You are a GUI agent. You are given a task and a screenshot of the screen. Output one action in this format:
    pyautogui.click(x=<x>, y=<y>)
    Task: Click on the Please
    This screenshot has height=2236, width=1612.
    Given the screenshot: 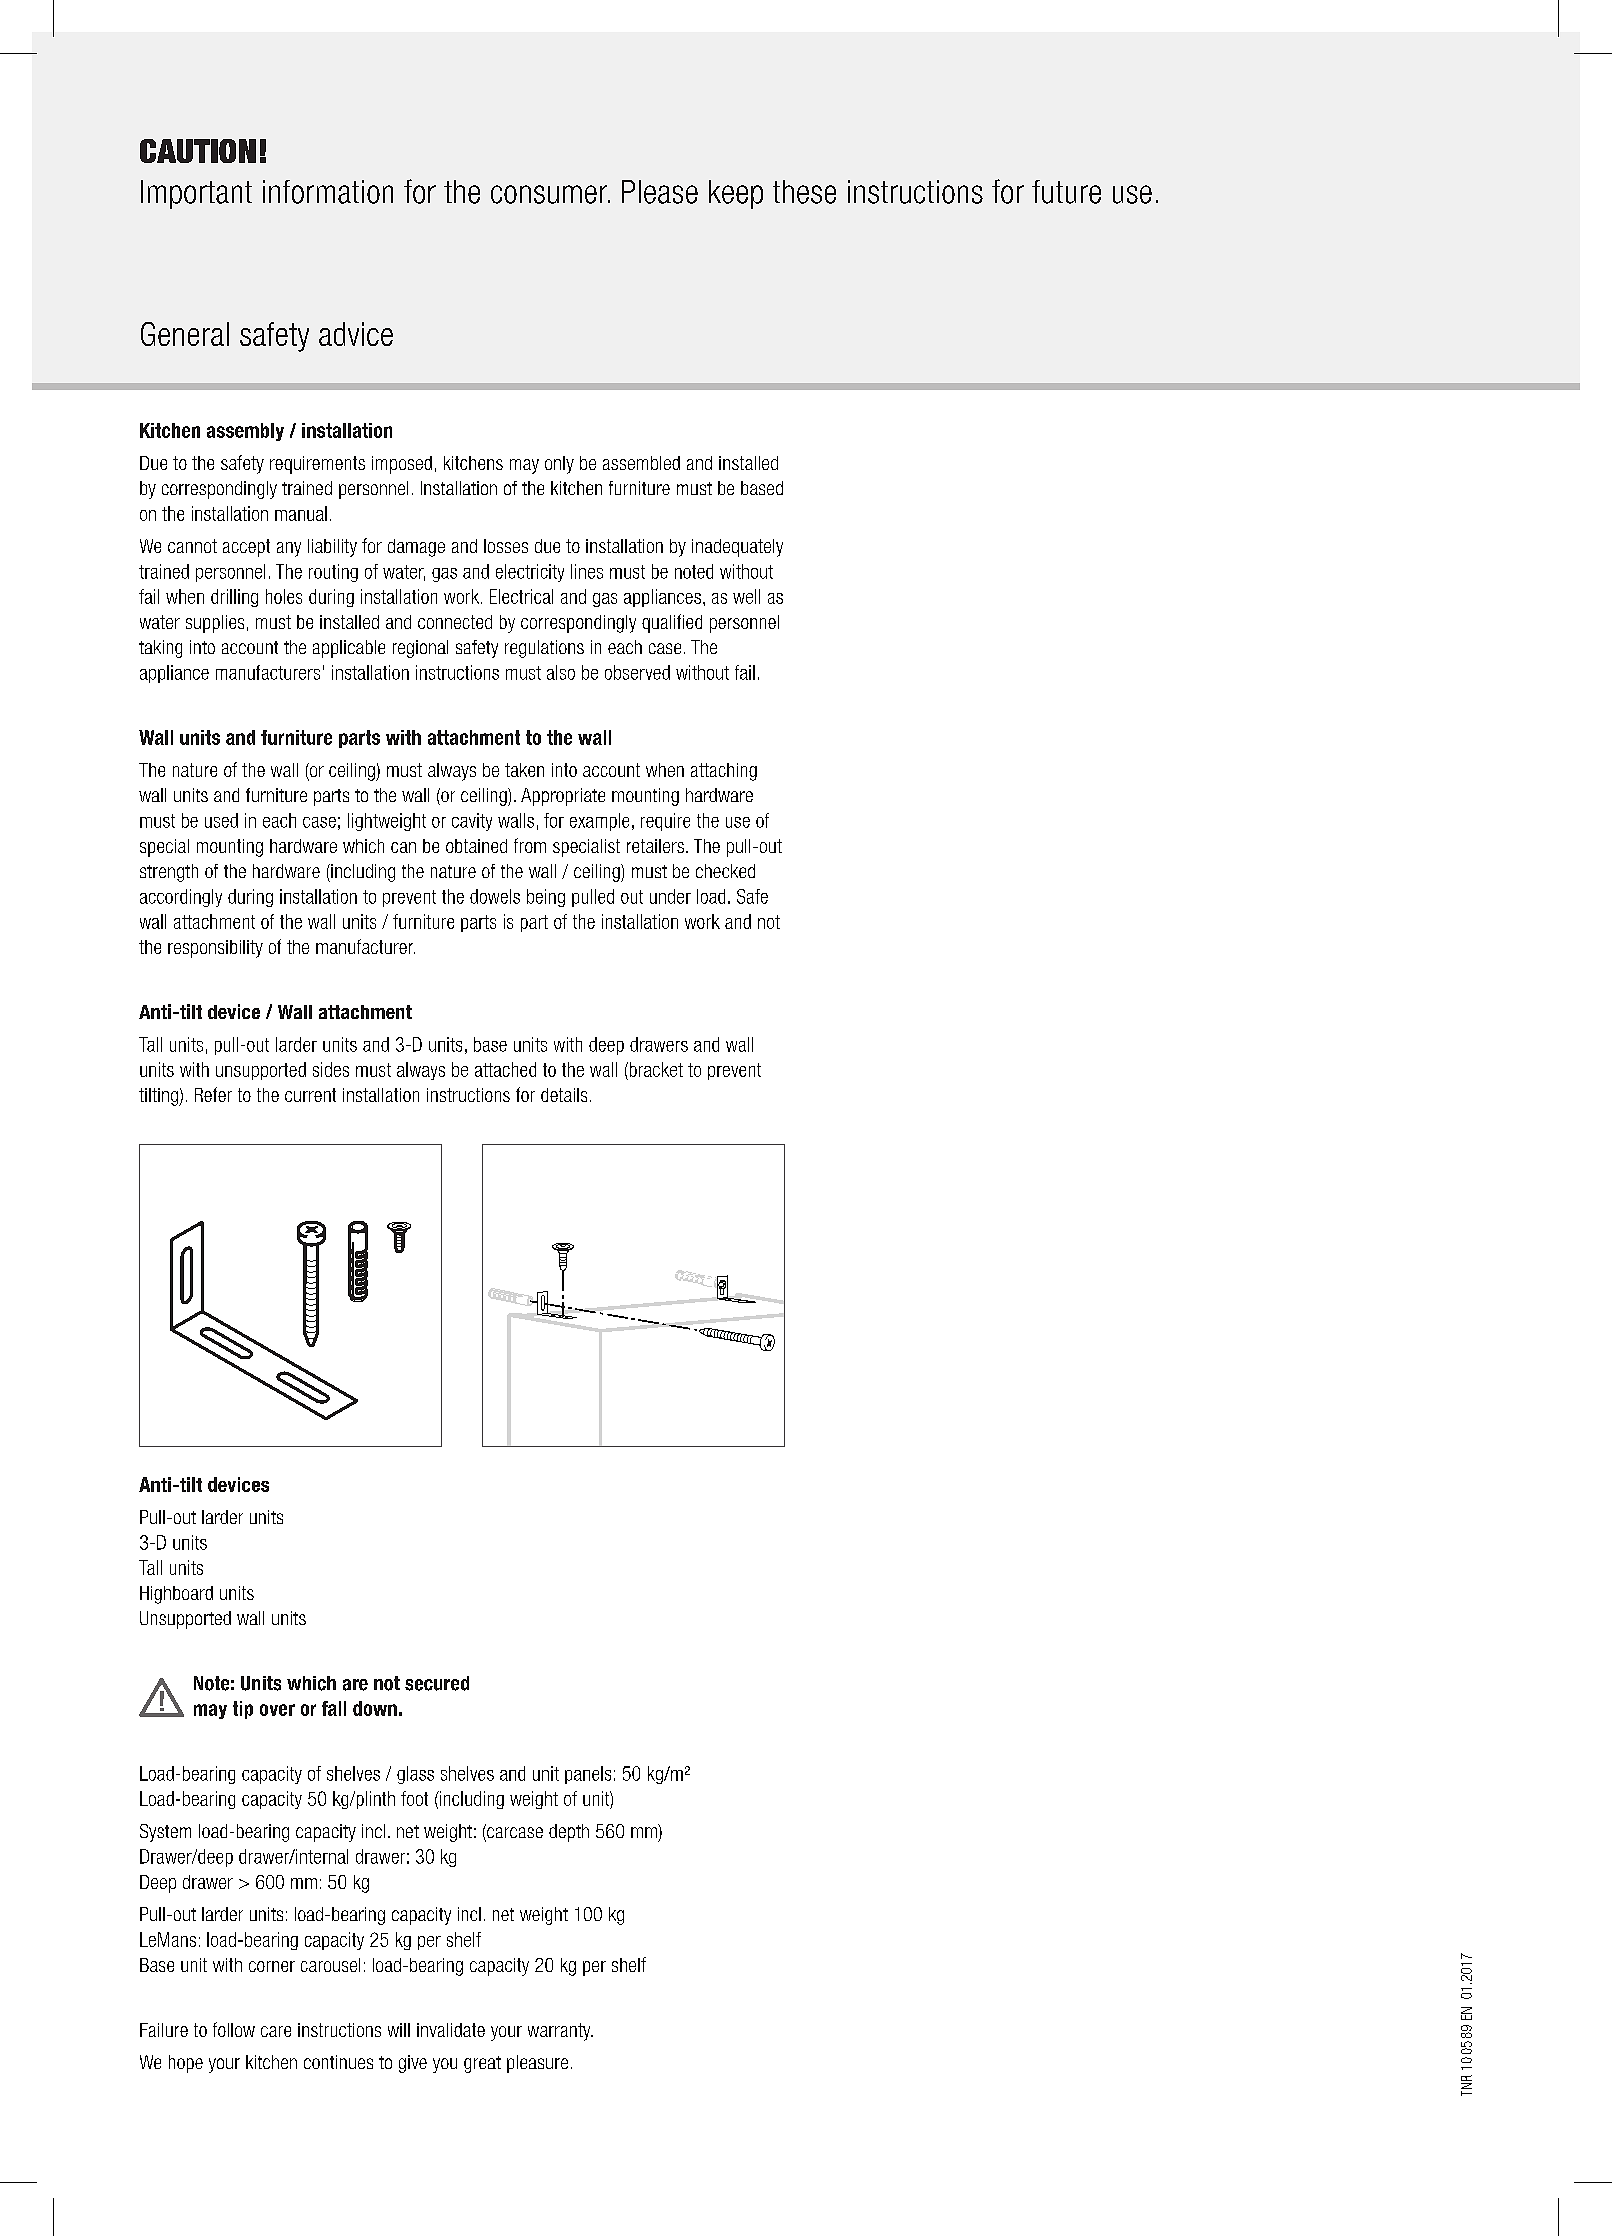 What is the action you would take?
    pyautogui.click(x=660, y=192)
